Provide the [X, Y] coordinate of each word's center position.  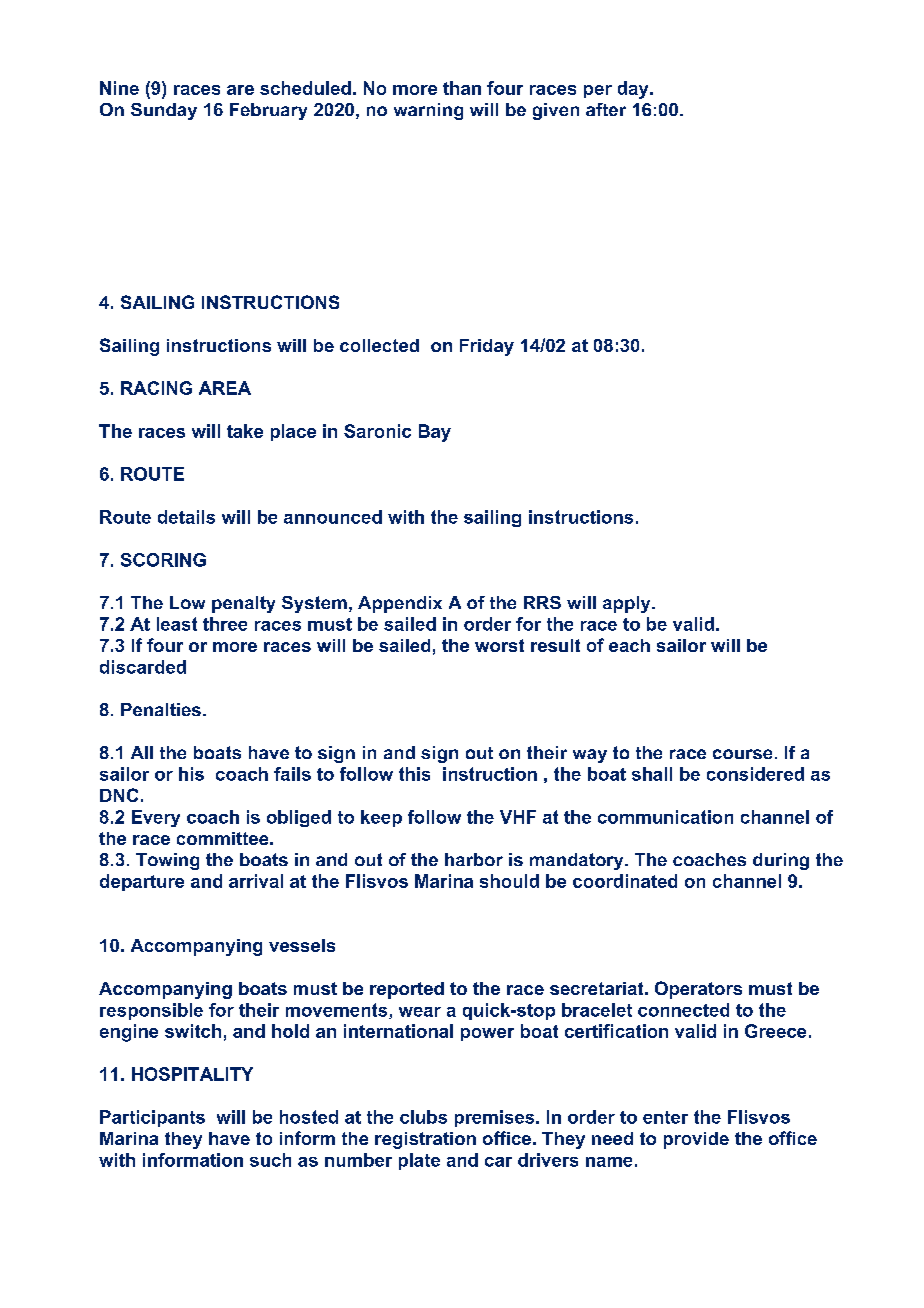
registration [425, 1140]
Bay [435, 433]
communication [665, 817]
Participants [152, 1118]
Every [156, 818]
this [414, 774]
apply [628, 604]
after [606, 109]
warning [428, 111]
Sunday [164, 111]
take [245, 431]
